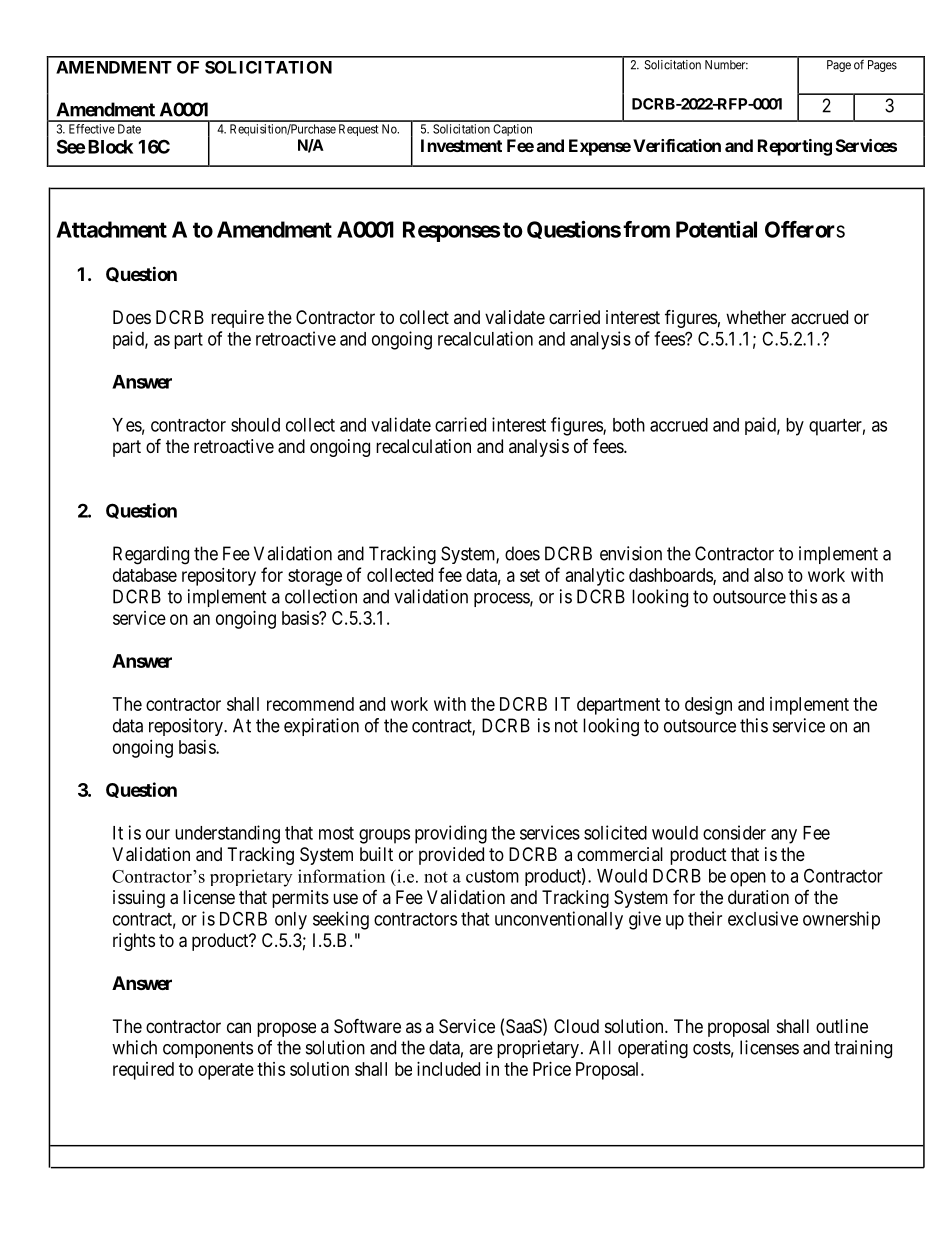  I want to click on also, so click(768, 575).
